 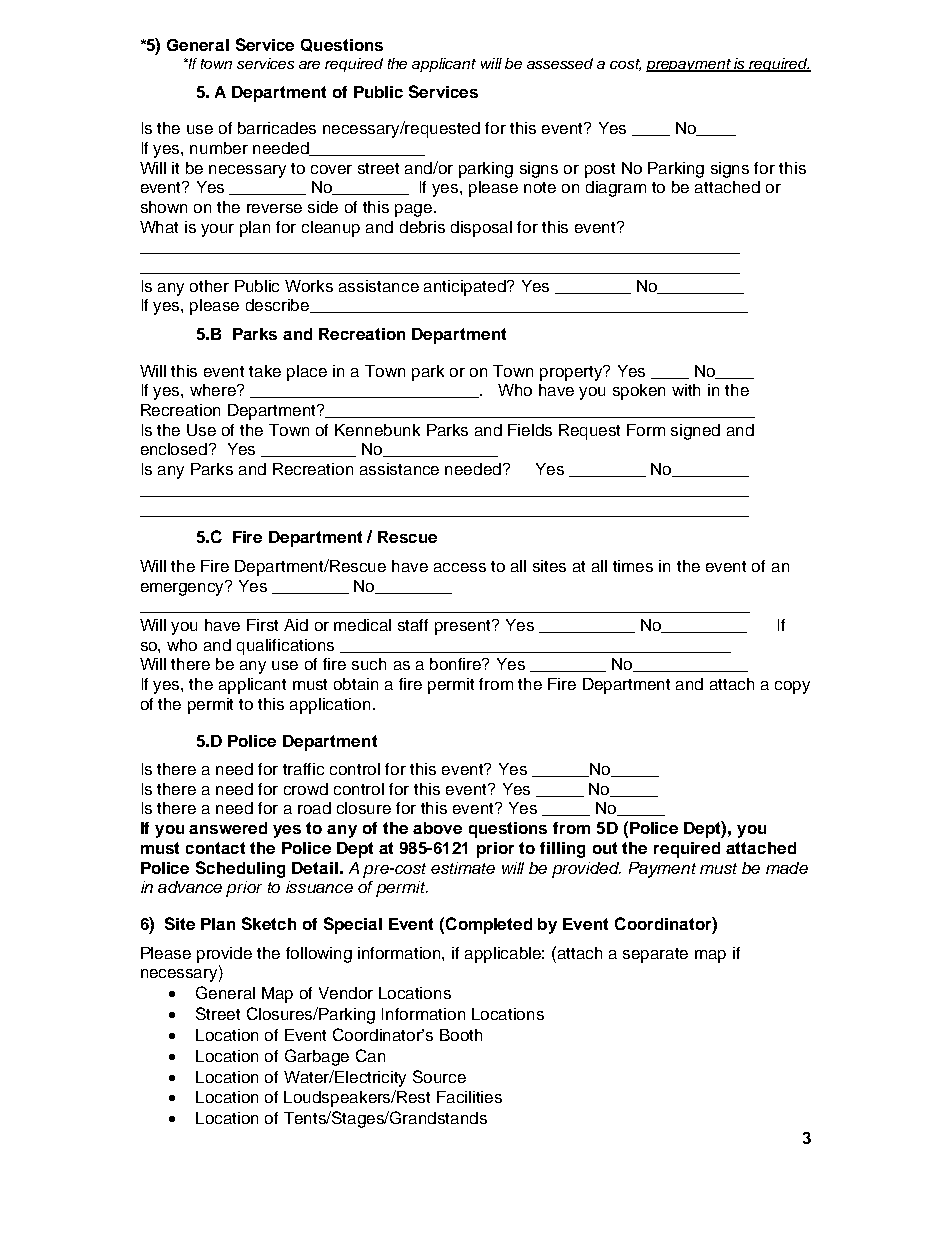 I want to click on Garbage, so click(x=317, y=1057).
